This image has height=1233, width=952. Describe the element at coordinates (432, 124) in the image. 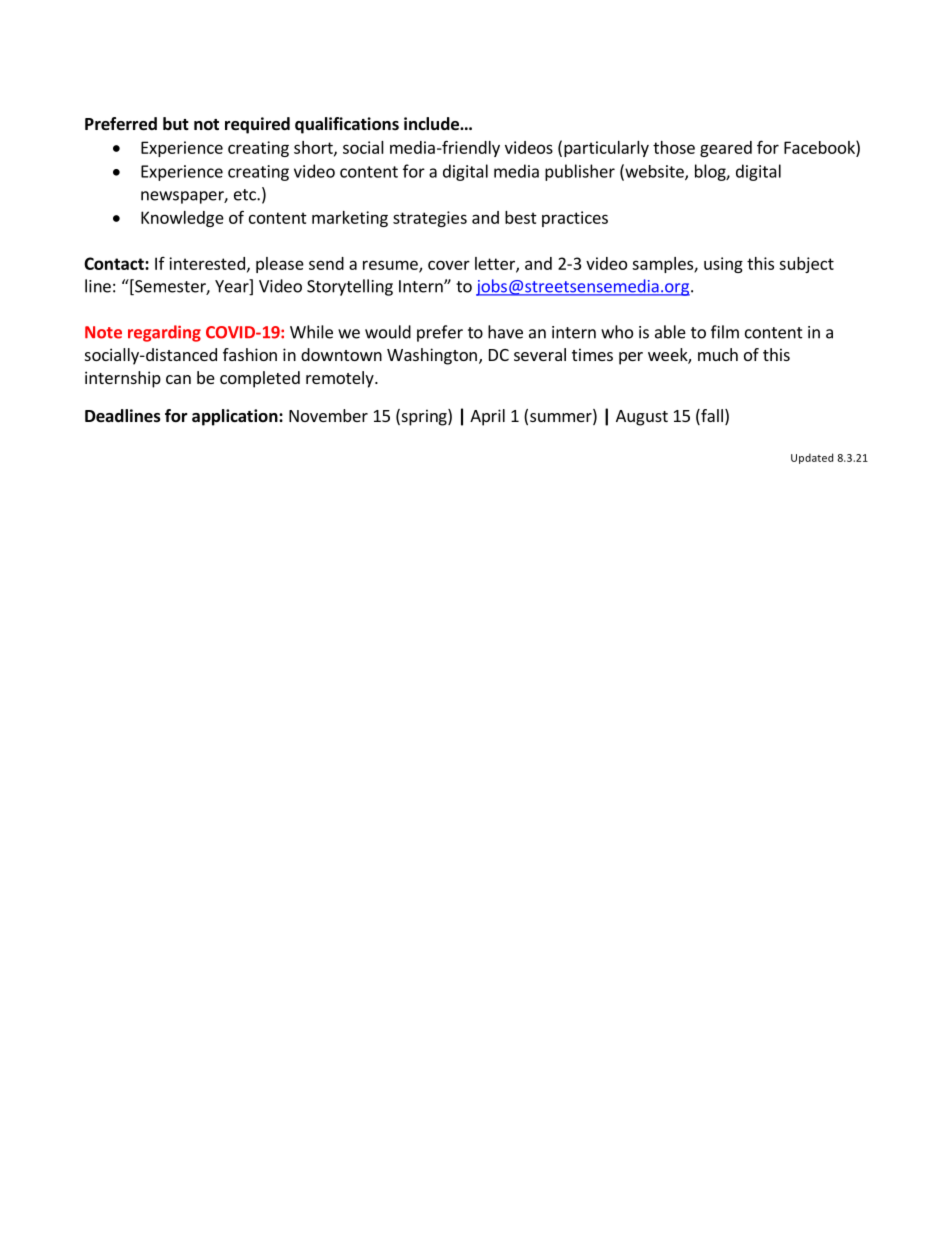

I see `include` at that location.
